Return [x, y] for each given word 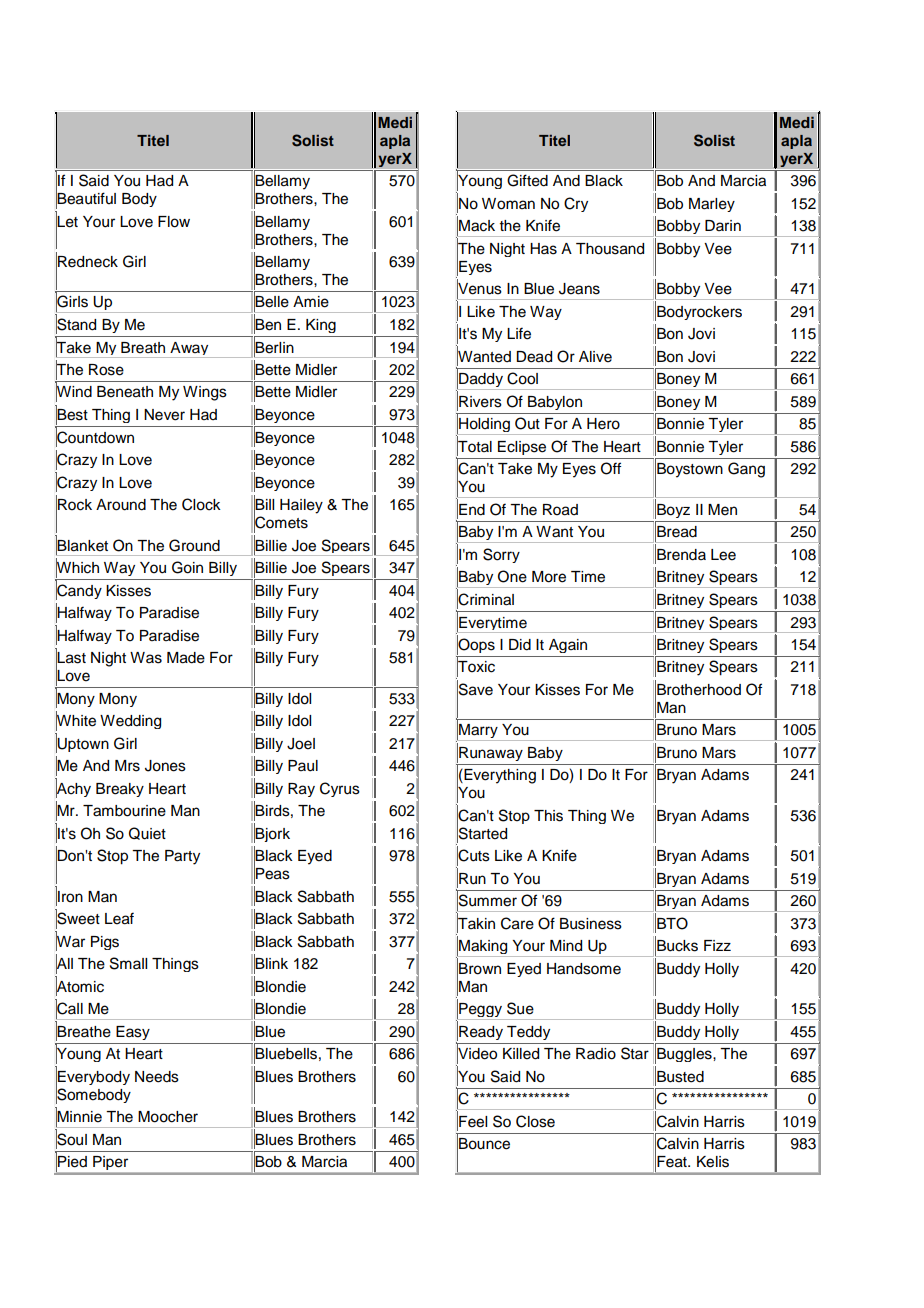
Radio [596, 1054]
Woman [508, 204]
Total [474, 446]
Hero [603, 424]
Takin [476, 923]
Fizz [717, 945]
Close [535, 1121]
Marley [712, 205]
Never [164, 415]
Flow [174, 222]
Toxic [476, 667]
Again [568, 646]
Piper [110, 1163]
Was [146, 658]
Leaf [119, 918]
